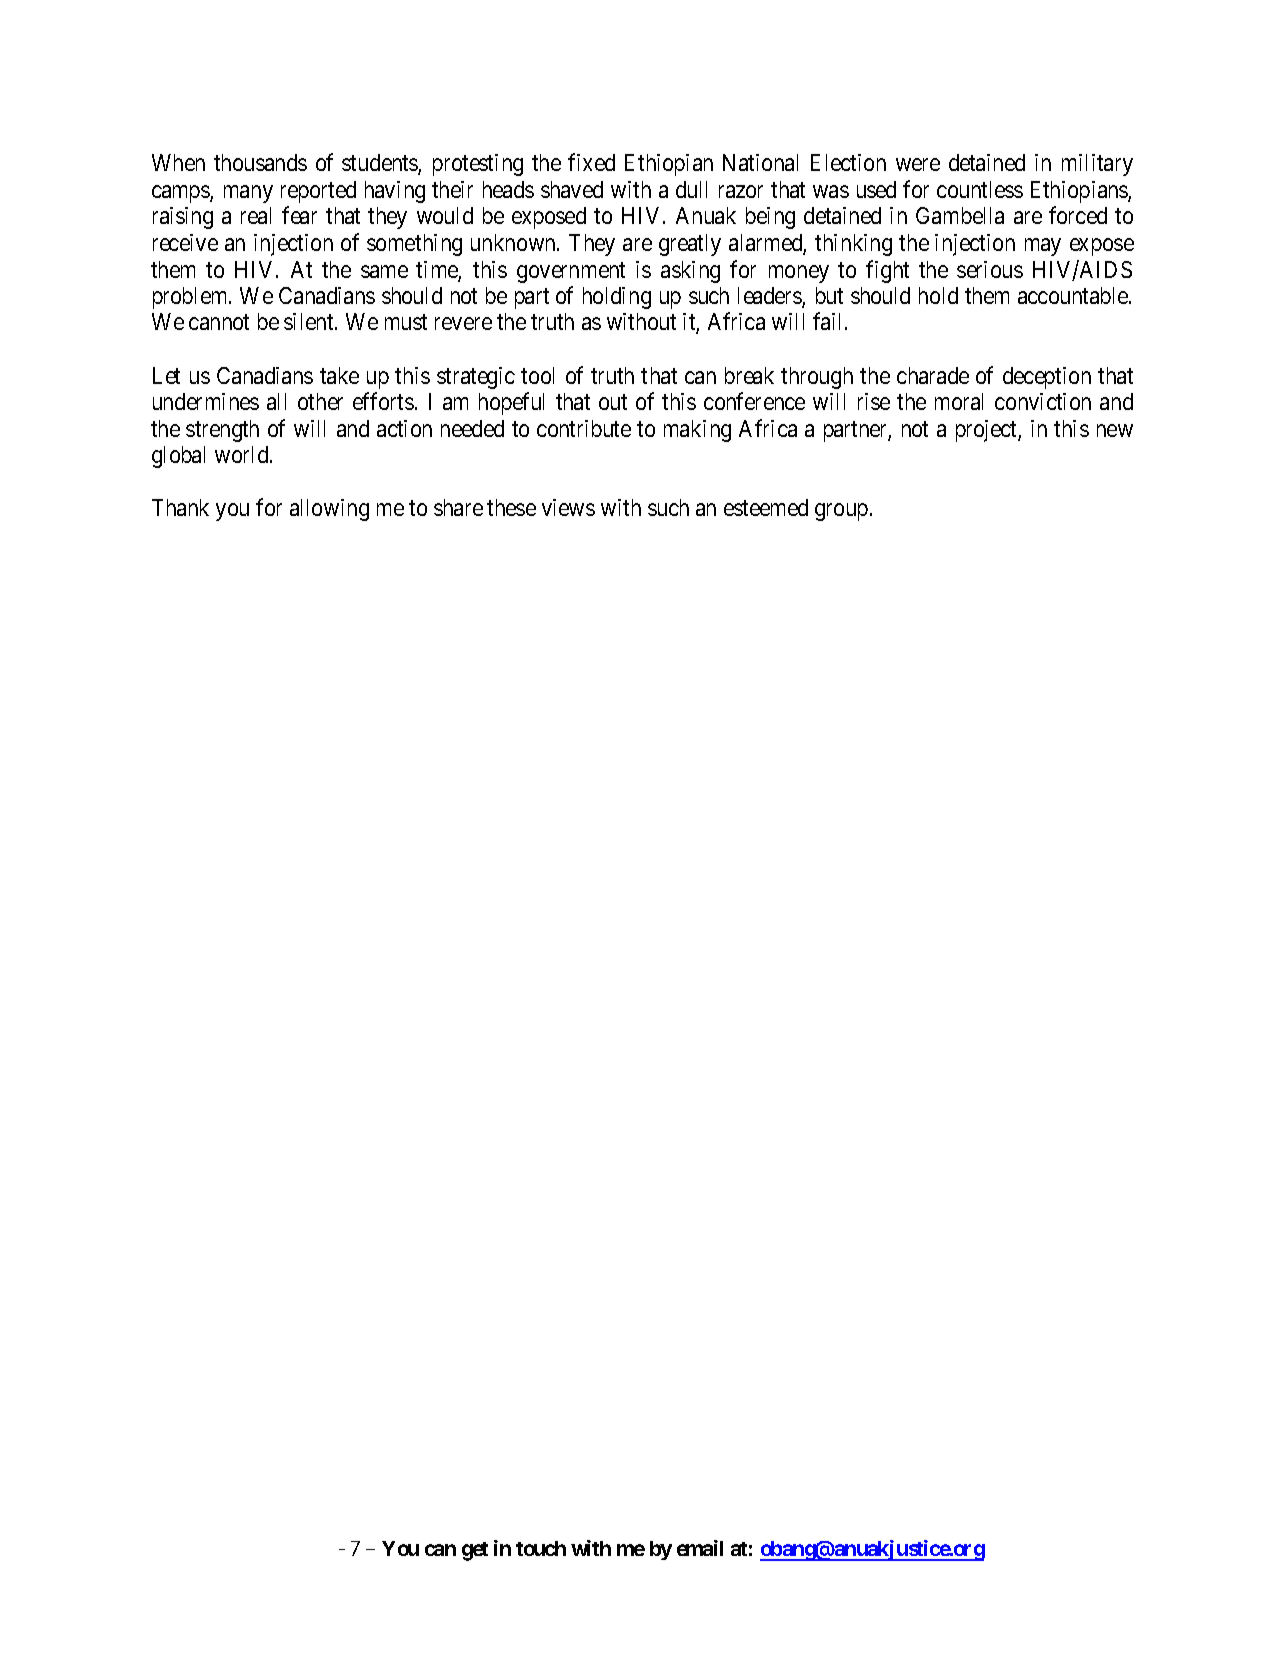 The image size is (1285, 1662). What do you see at coordinates (700, 1548) in the screenshot?
I see `email` at bounding box center [700, 1548].
